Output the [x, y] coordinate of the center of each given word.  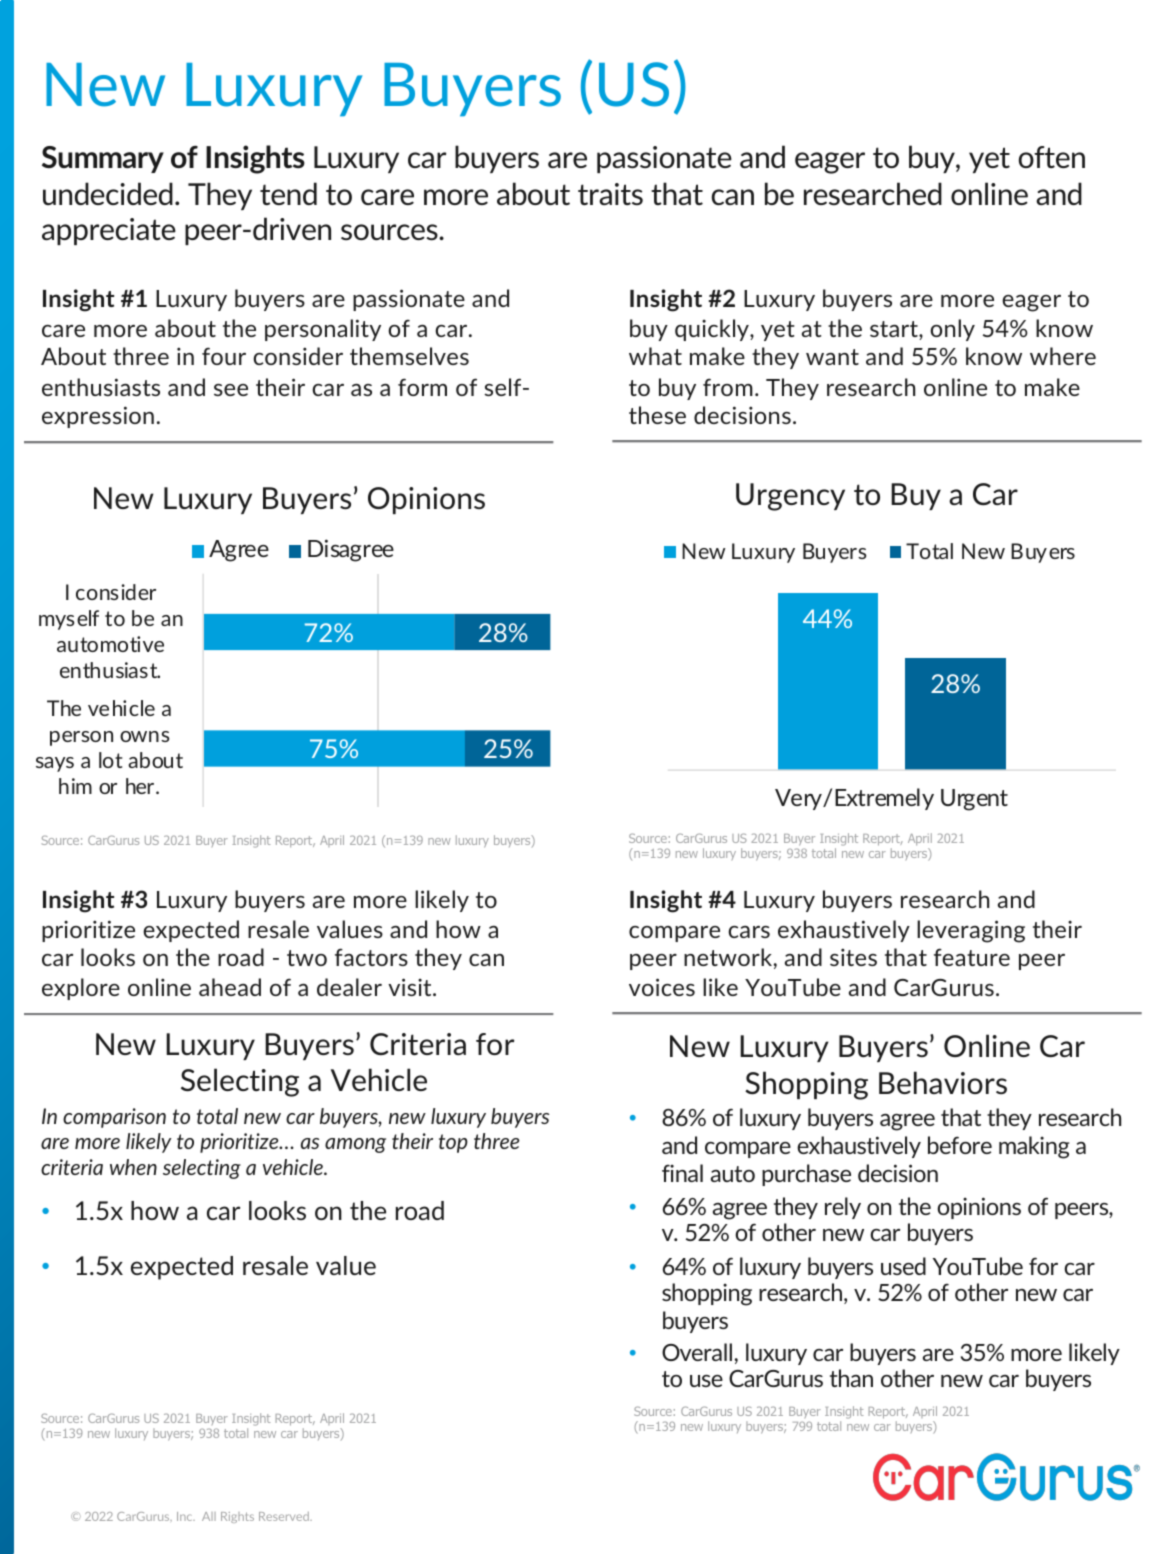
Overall [697, 1352]
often [1052, 157]
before [960, 1145]
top [453, 1143]
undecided [108, 193]
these [657, 415]
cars [749, 932]
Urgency [790, 497]
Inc [186, 1516]
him [75, 786]
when [133, 1167]
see [231, 390]
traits [610, 194]
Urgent [974, 800]
